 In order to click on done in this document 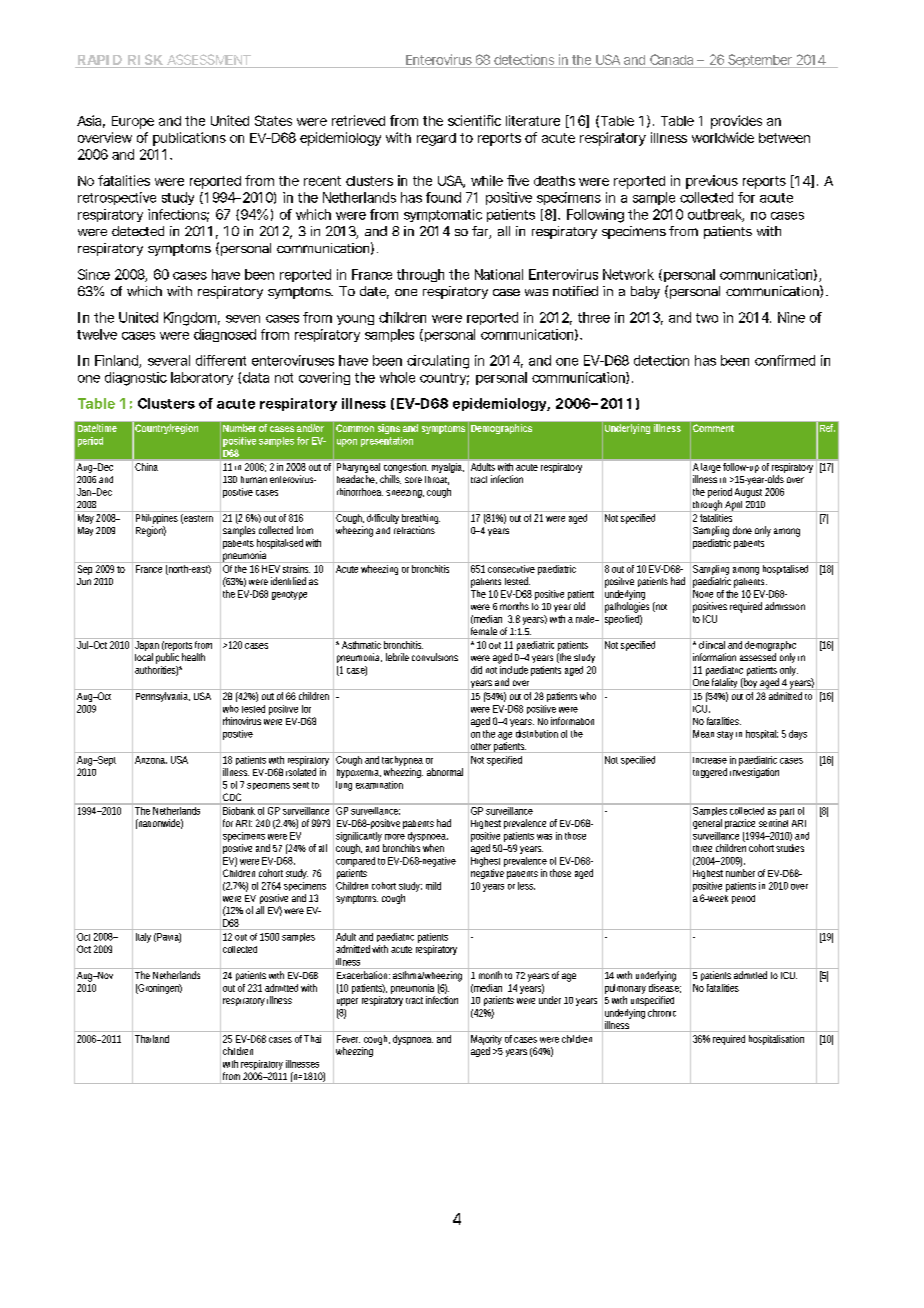, I will do `click(742, 530)`.
